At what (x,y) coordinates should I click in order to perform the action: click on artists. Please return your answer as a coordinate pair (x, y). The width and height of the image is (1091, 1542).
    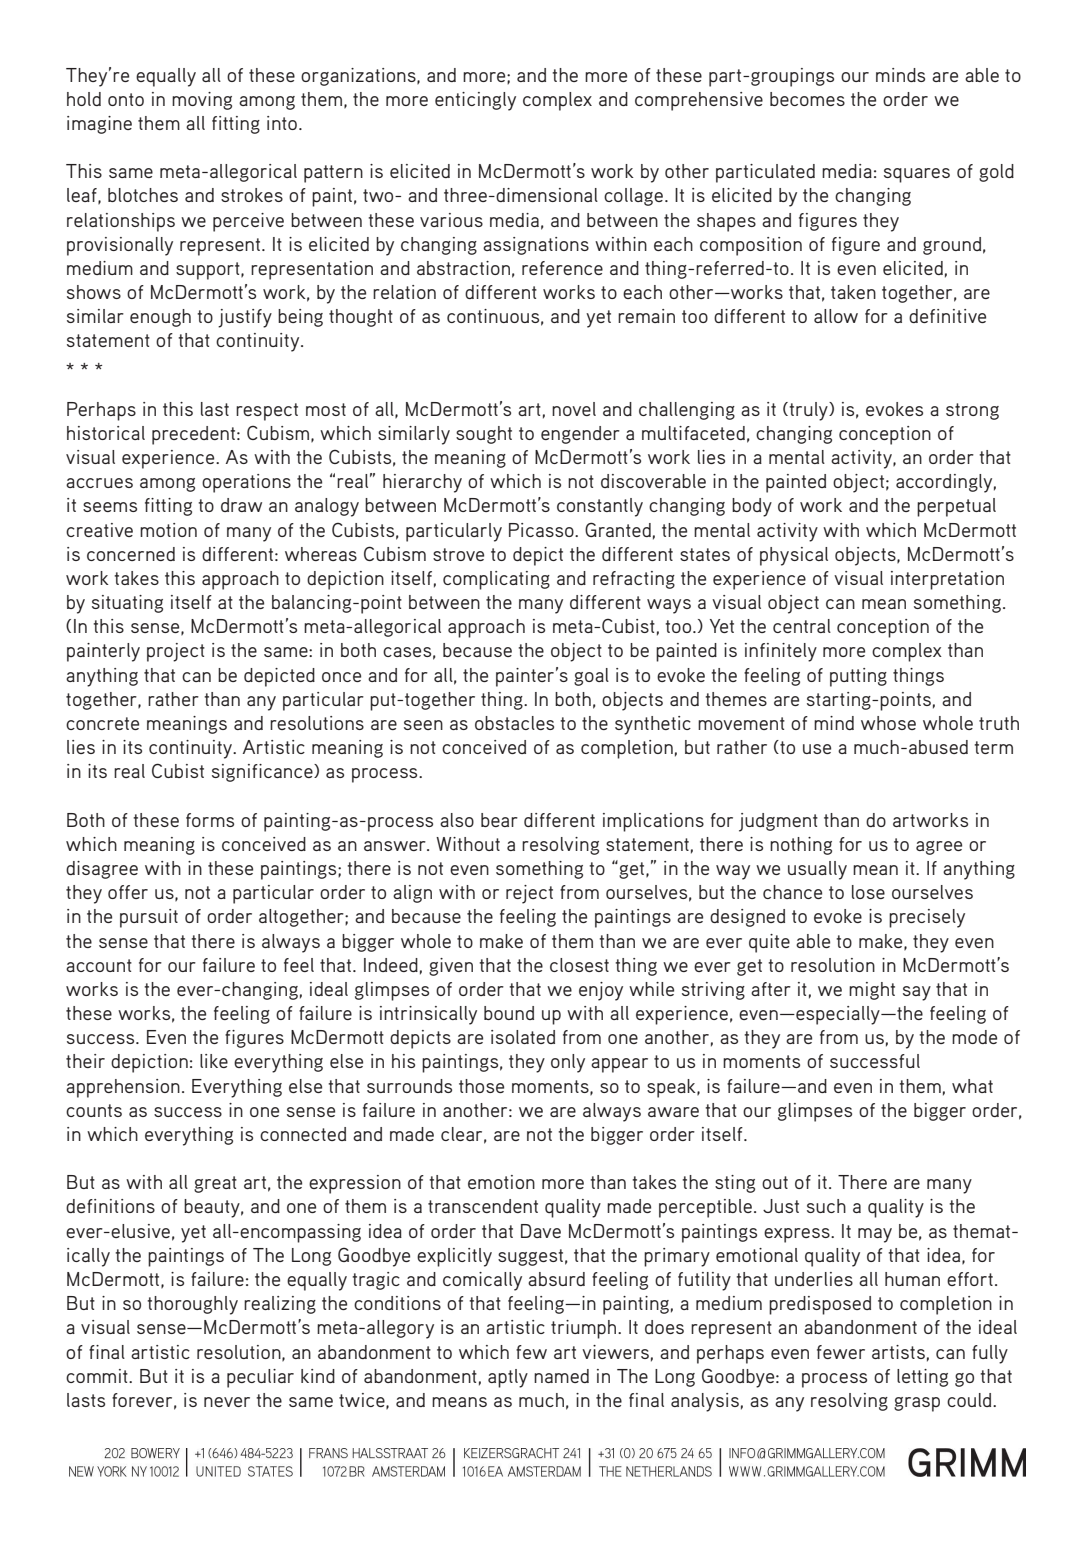
    Looking at the image, I should click on (898, 1352).
